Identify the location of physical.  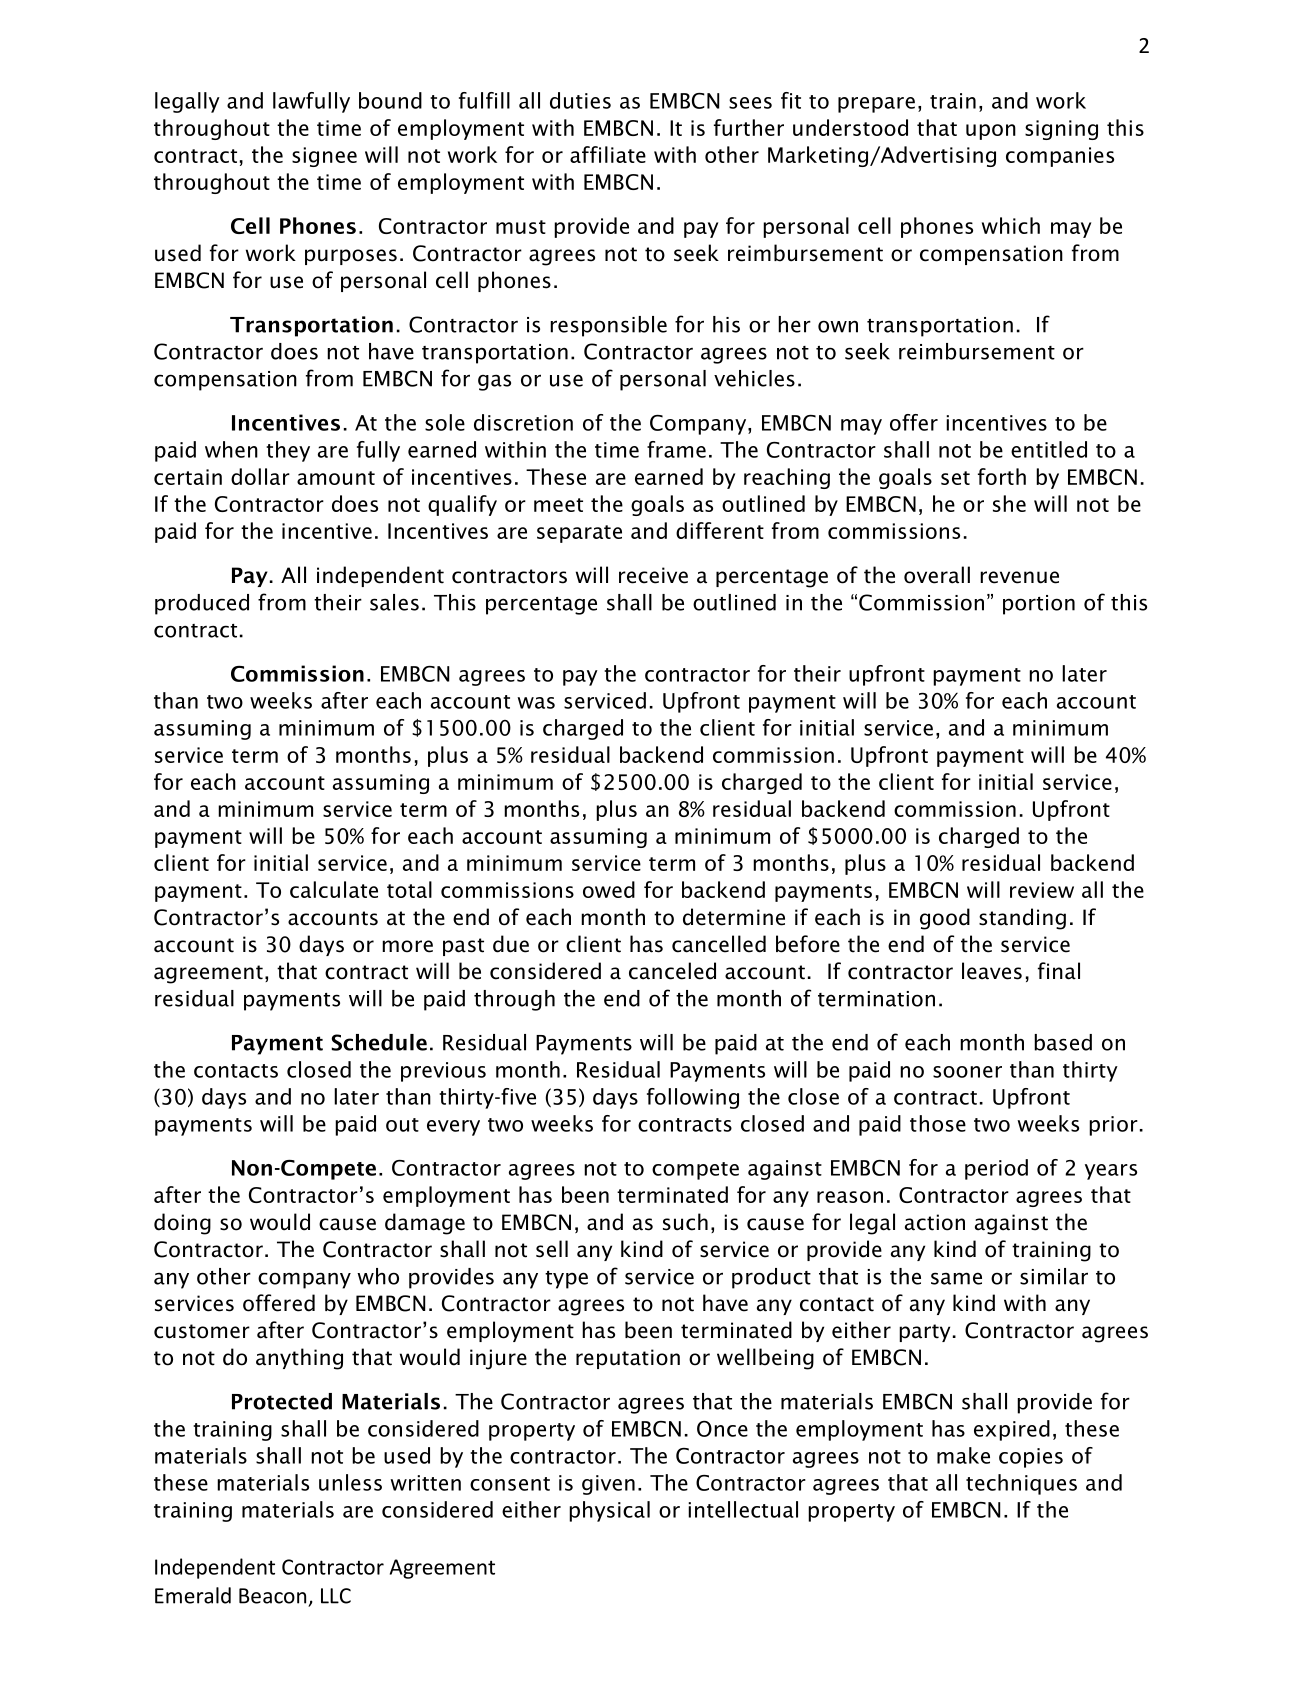
(609, 1511).
